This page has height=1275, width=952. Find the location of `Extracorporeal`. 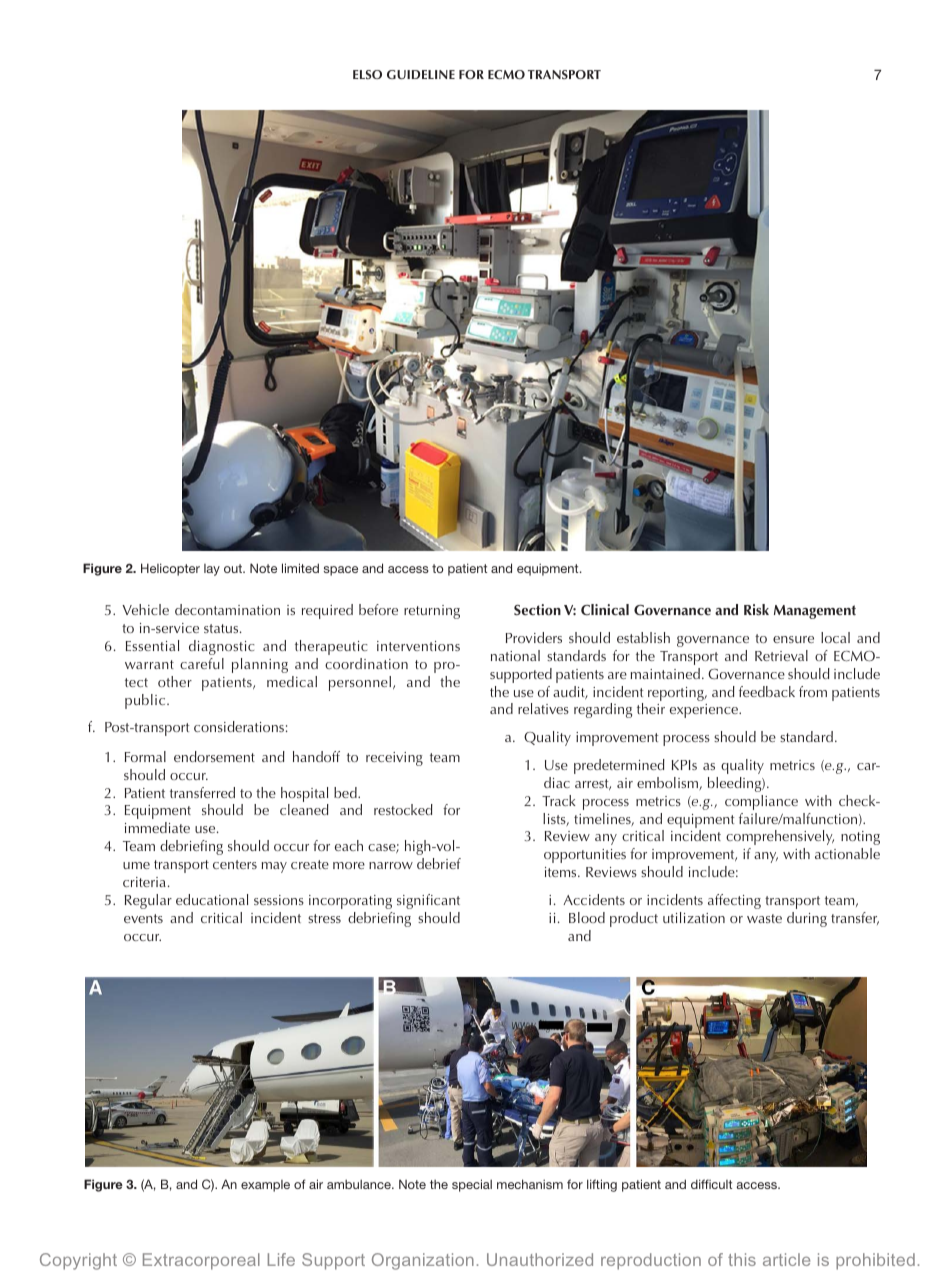

Extracorporeal is located at coordinates (201, 1261).
